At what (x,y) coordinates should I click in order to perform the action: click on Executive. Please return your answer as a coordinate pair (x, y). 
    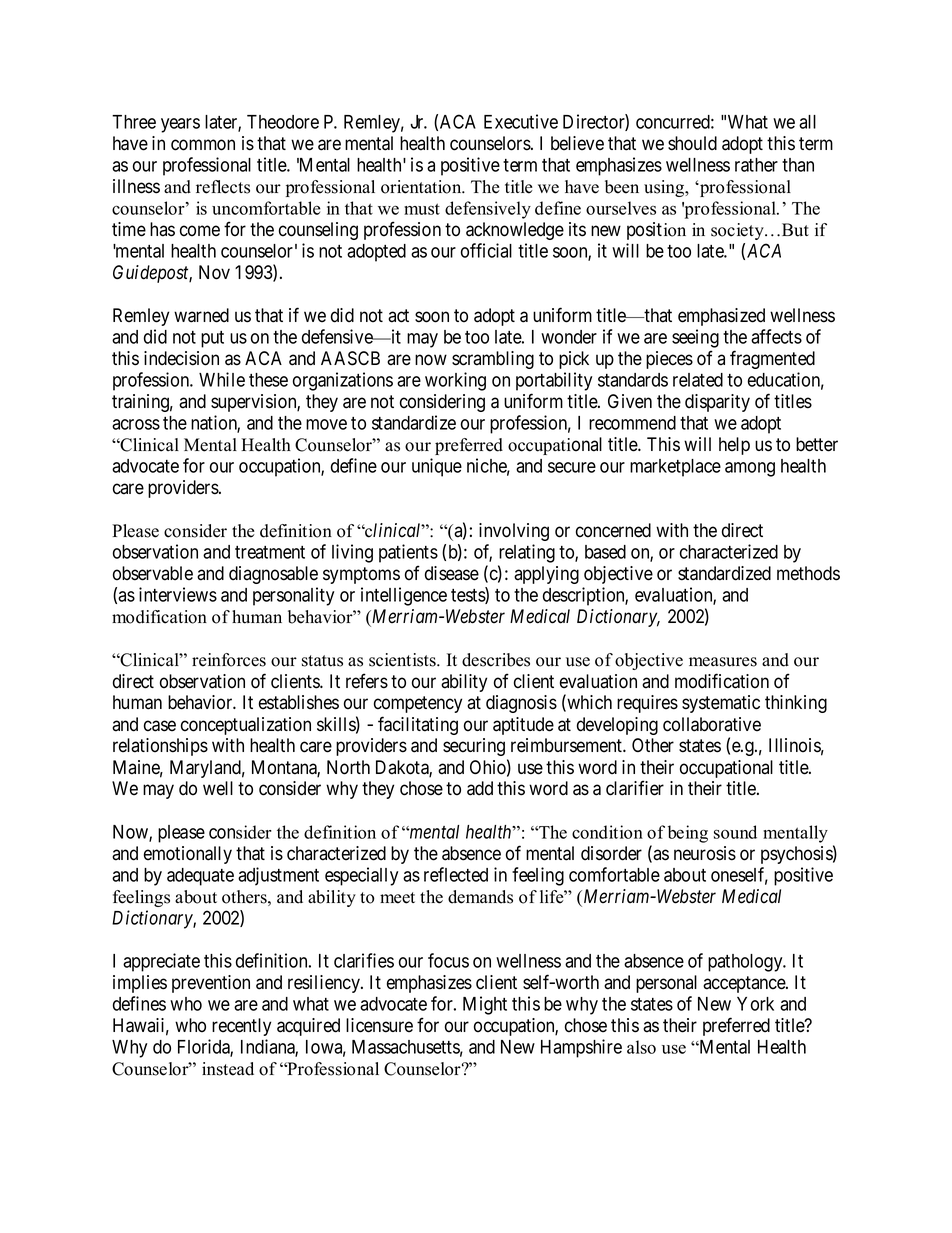
    Looking at the image, I should click on (521, 121).
